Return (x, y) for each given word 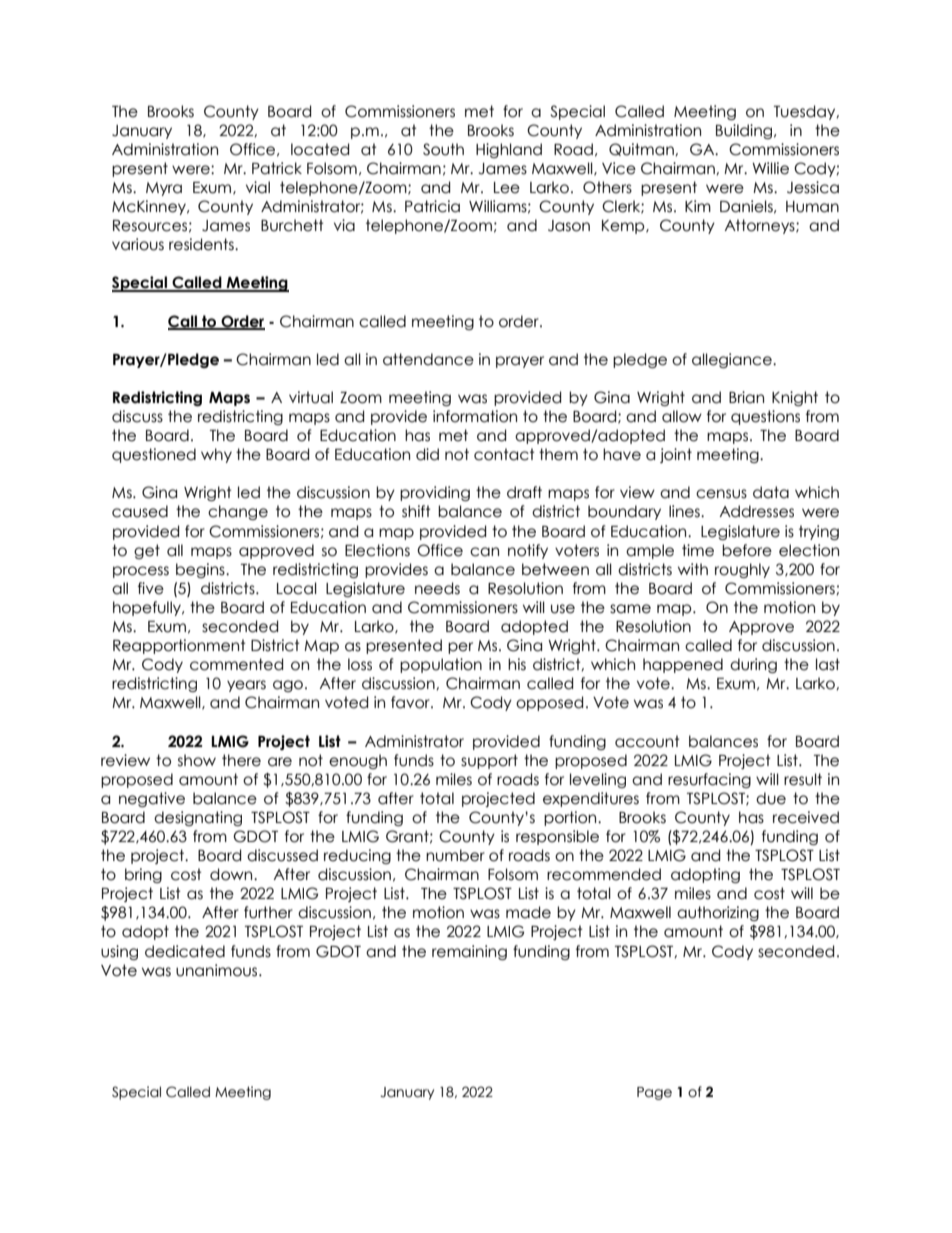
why (216, 455)
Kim (698, 206)
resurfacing (709, 780)
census (721, 494)
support (489, 761)
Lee (507, 188)
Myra (164, 189)
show (197, 760)
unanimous (218, 970)
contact (504, 454)
